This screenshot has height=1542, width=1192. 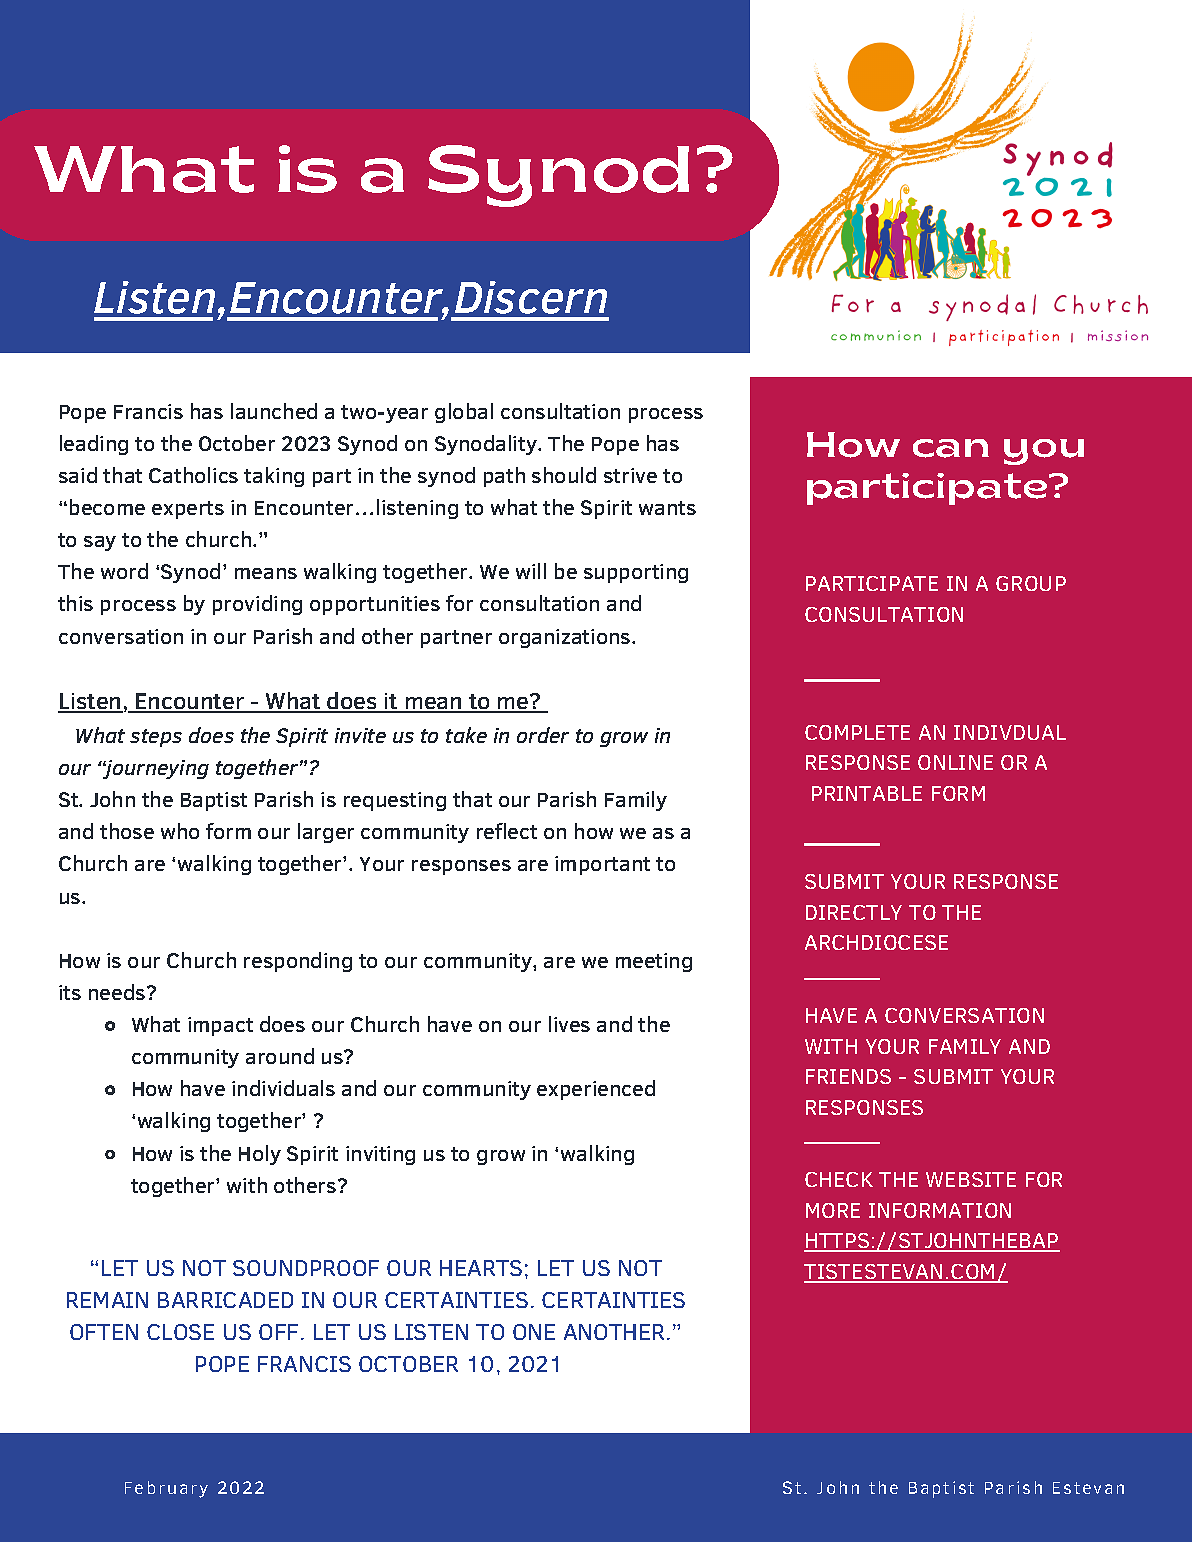 I want to click on ONLINE, so click(x=955, y=762).
